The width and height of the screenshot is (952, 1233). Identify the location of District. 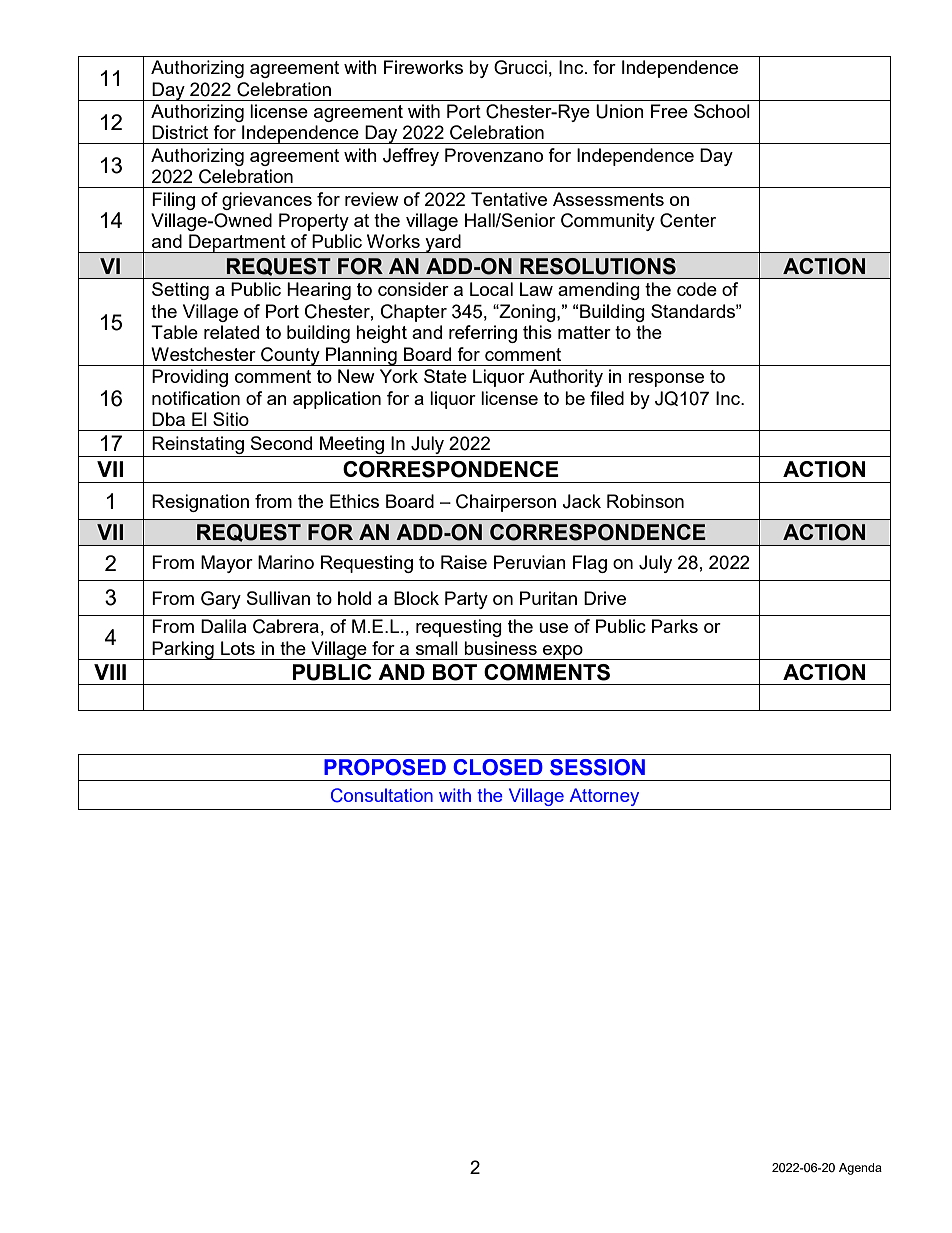
(180, 132).
